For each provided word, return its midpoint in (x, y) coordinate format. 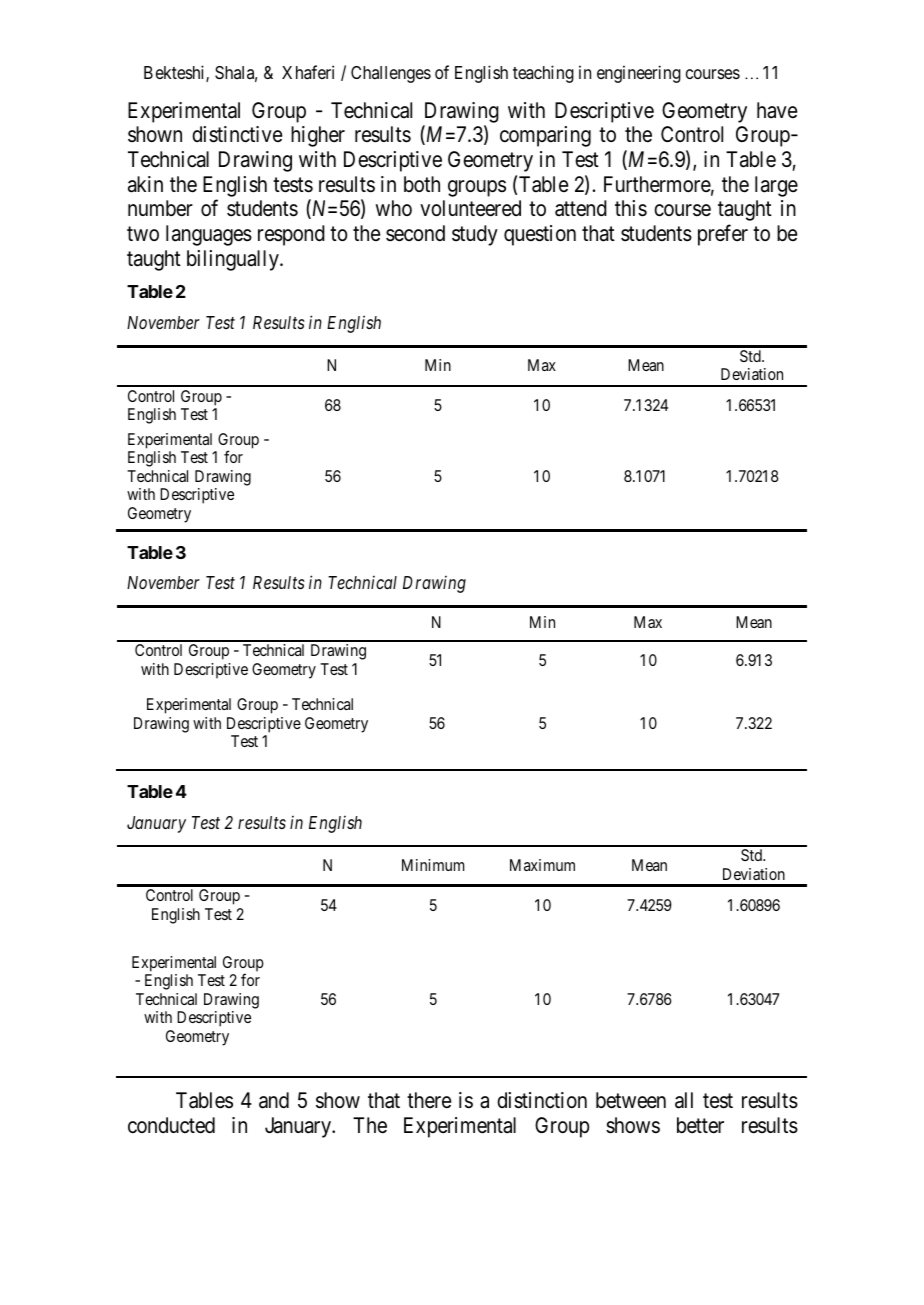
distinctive (237, 134)
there (429, 1100)
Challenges (391, 74)
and (274, 1100)
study (475, 235)
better (700, 1125)
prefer (723, 235)
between (631, 1100)
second (415, 233)
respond (291, 235)
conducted (171, 1125)
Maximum (542, 865)
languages (209, 235)
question (540, 235)
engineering (639, 74)
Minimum (433, 865)
